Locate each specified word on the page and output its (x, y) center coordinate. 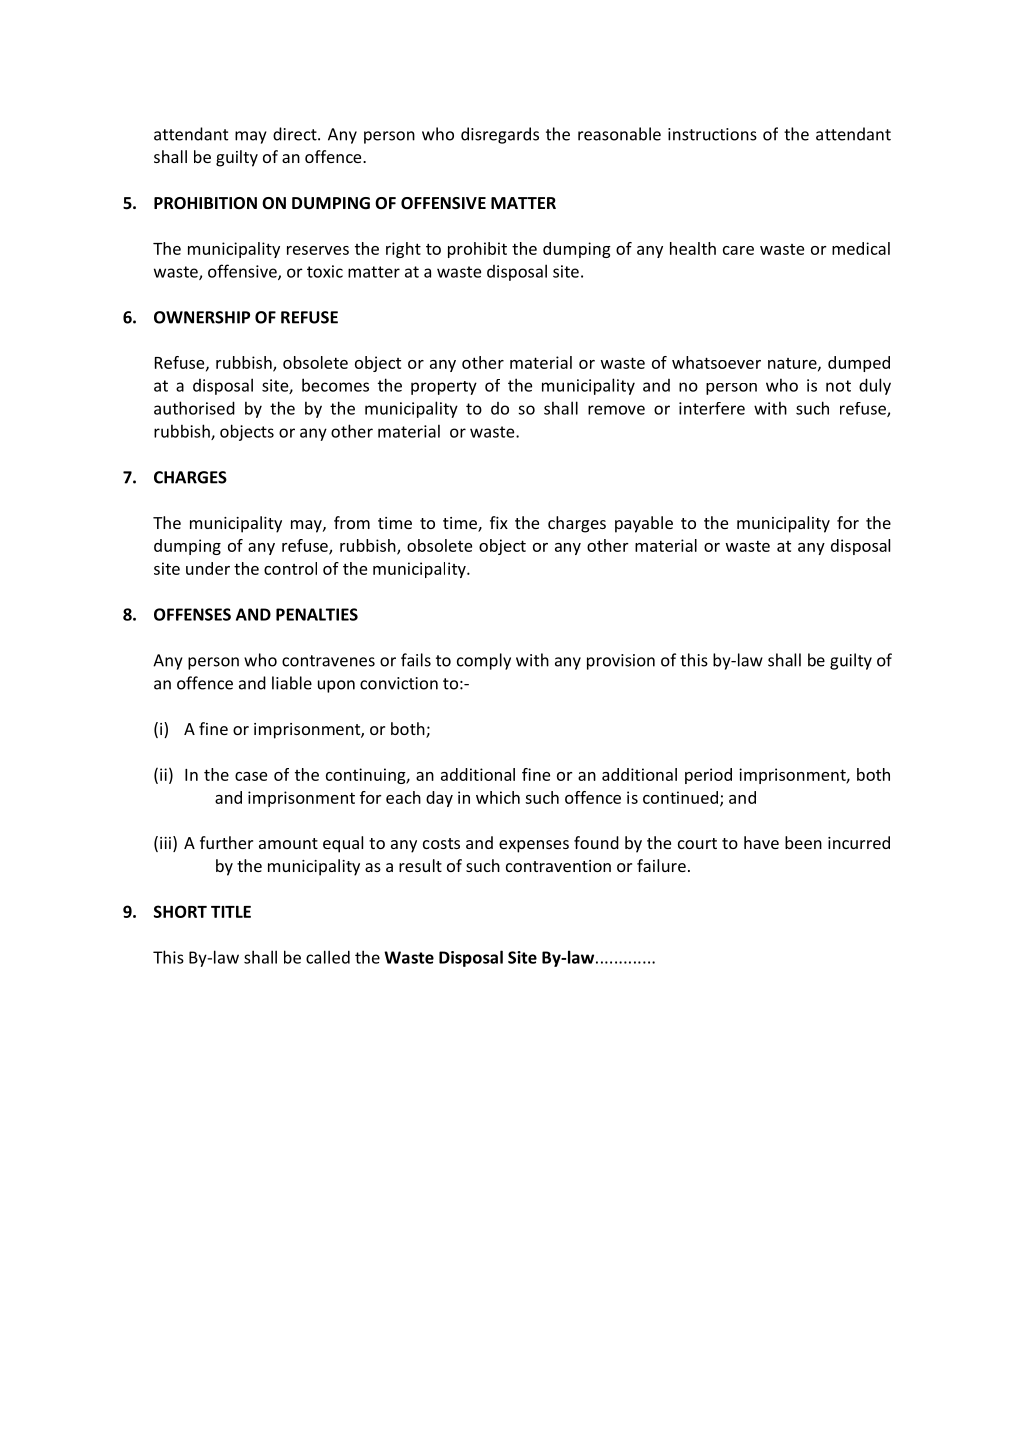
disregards (500, 135)
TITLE (231, 912)
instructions (712, 134)
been (803, 842)
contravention (558, 866)
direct (296, 134)
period (708, 776)
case (251, 776)
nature (793, 364)
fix (499, 522)
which (498, 797)
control (290, 568)
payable (644, 524)
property (444, 388)
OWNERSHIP (202, 317)
